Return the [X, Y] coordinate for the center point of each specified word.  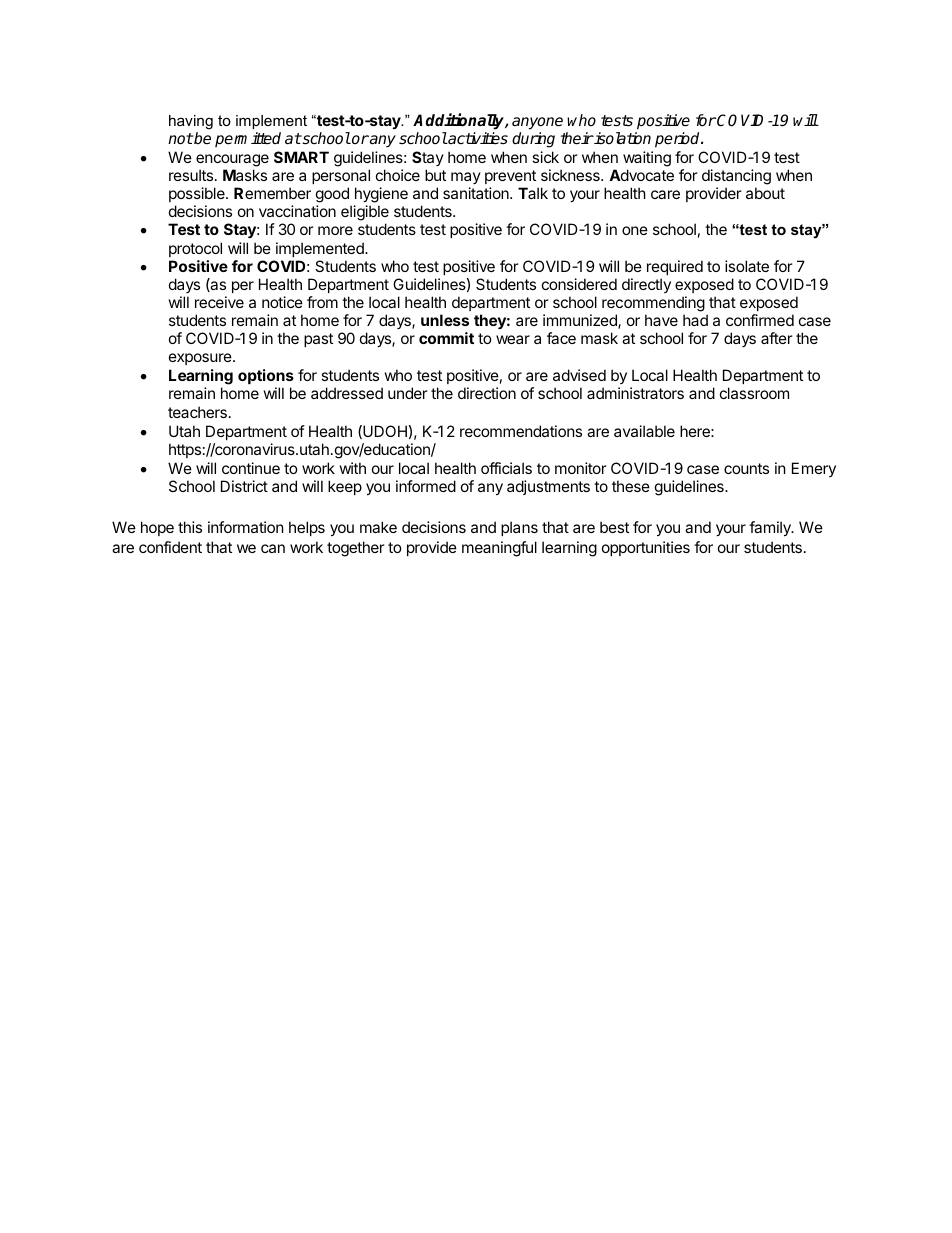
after [777, 338]
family [771, 528]
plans [519, 528]
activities [477, 138]
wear [513, 339]
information [246, 527]
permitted [248, 139]
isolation [622, 138]
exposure [201, 359]
